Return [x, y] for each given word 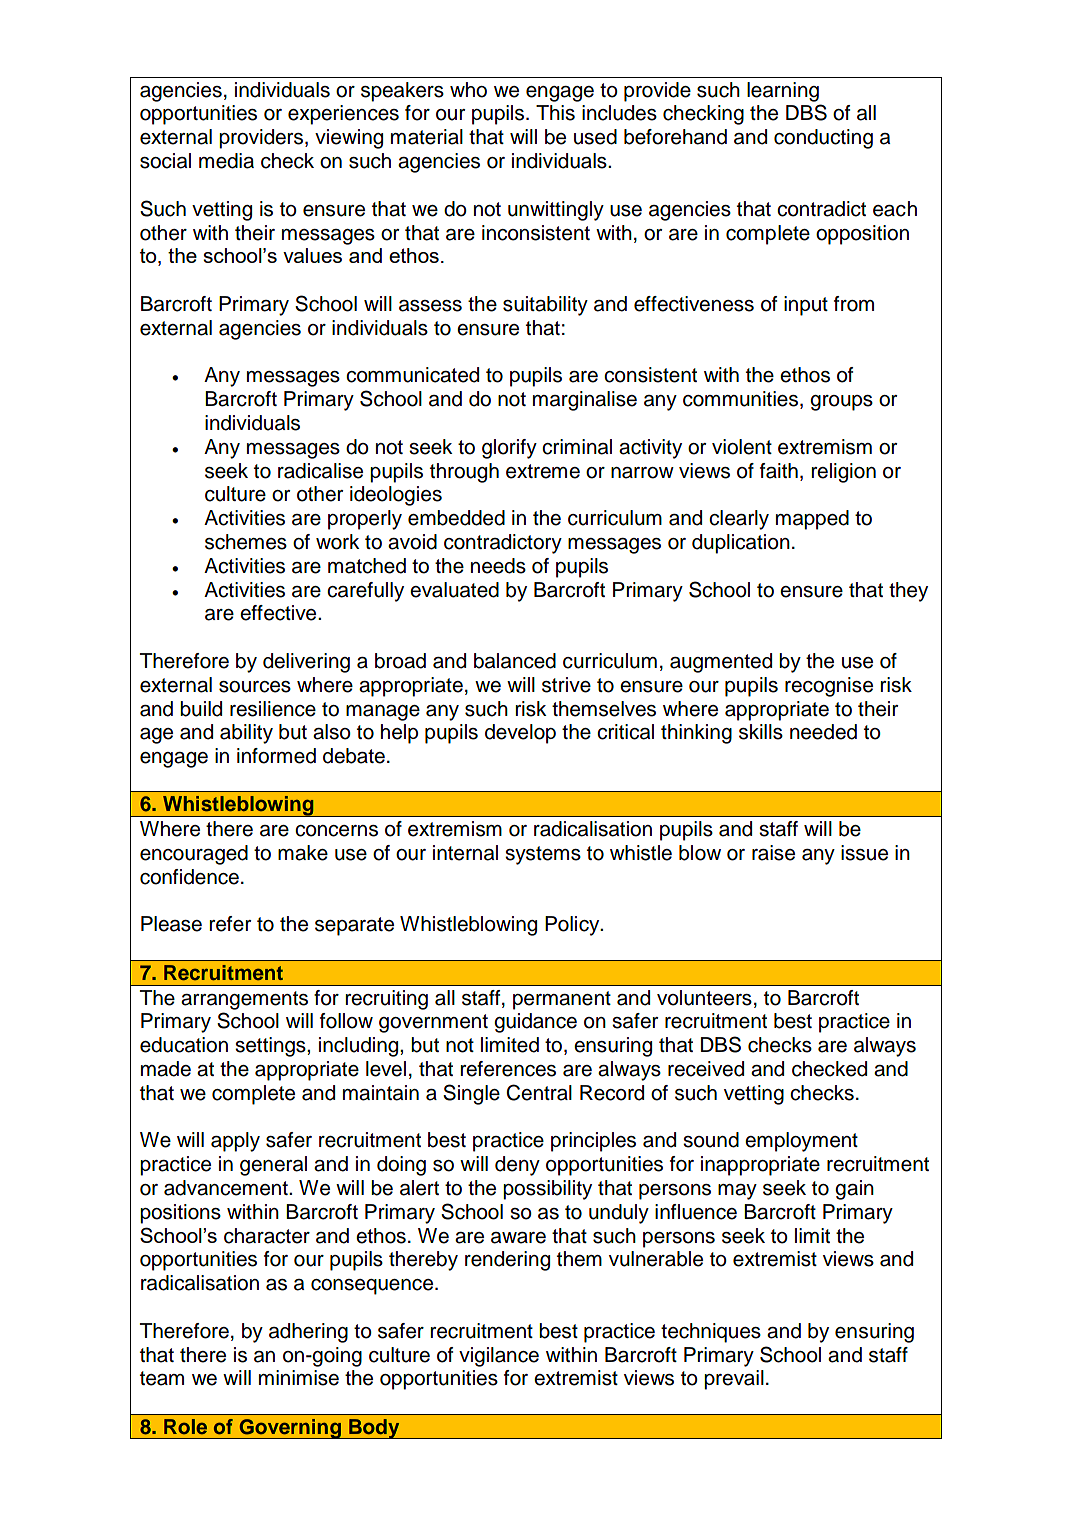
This [555, 113]
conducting [823, 139]
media [226, 161]
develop [520, 734]
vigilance [499, 1357]
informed [276, 756]
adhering [308, 1333]
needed [823, 732]
